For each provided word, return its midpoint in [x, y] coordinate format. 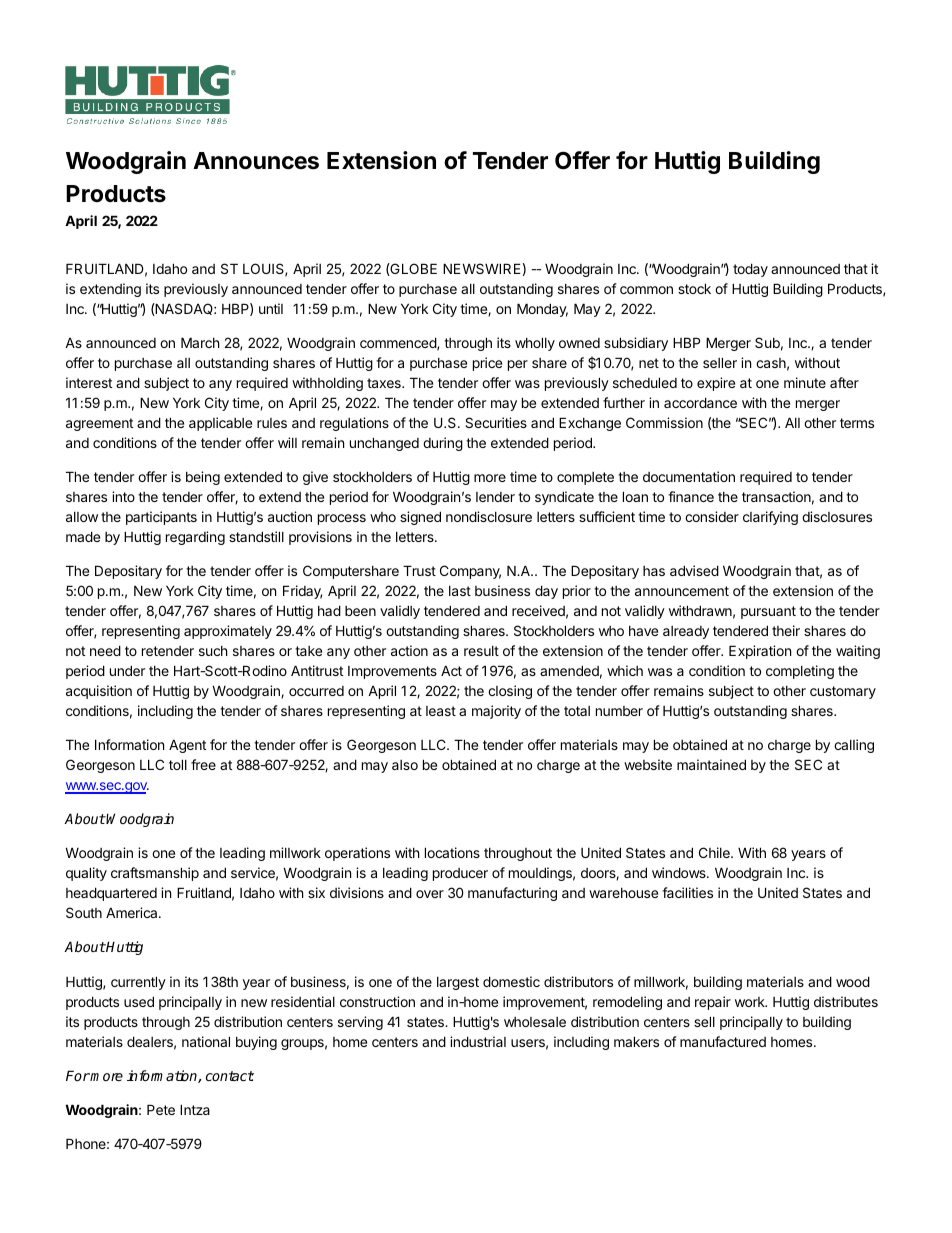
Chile [715, 852]
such [213, 651]
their [786, 630]
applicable [220, 424]
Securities [496, 422]
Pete [161, 1109]
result [481, 651]
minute [805, 382]
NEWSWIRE [482, 268]
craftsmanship [155, 874]
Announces [256, 161]
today [750, 270]
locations [452, 852]
